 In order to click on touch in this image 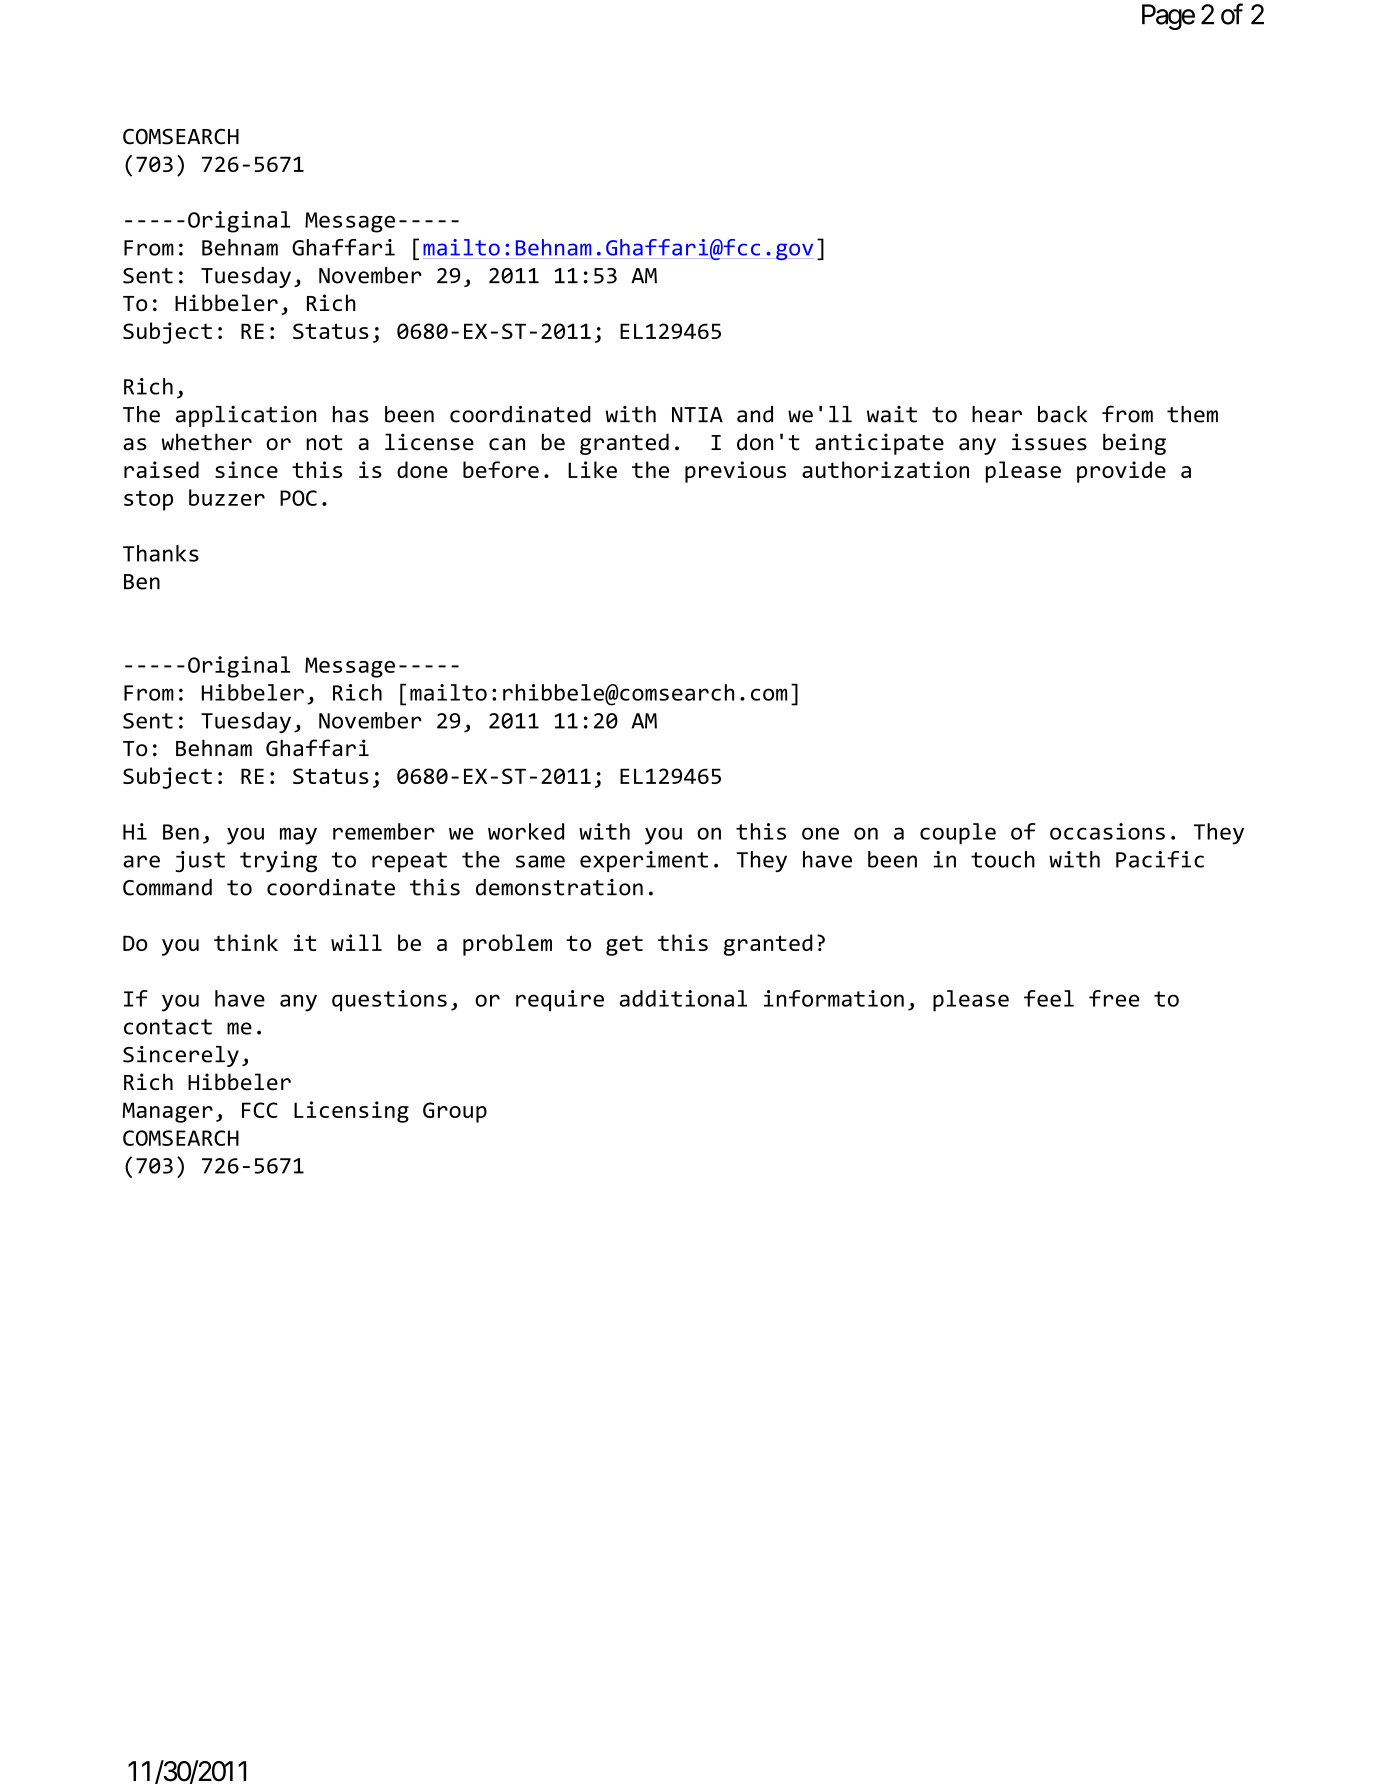, I will do `click(1003, 859)`.
